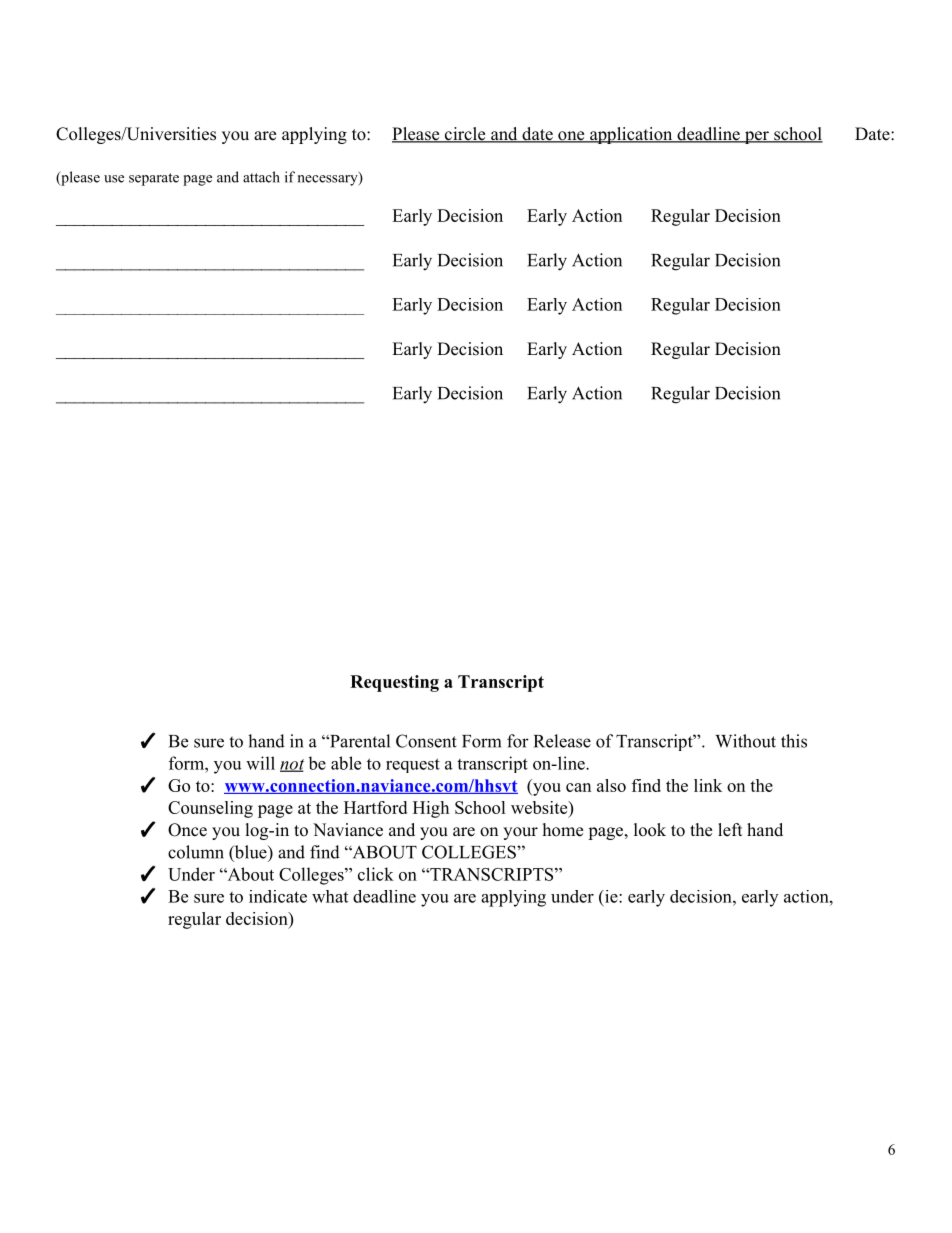  I want to click on circle, so click(465, 135).
